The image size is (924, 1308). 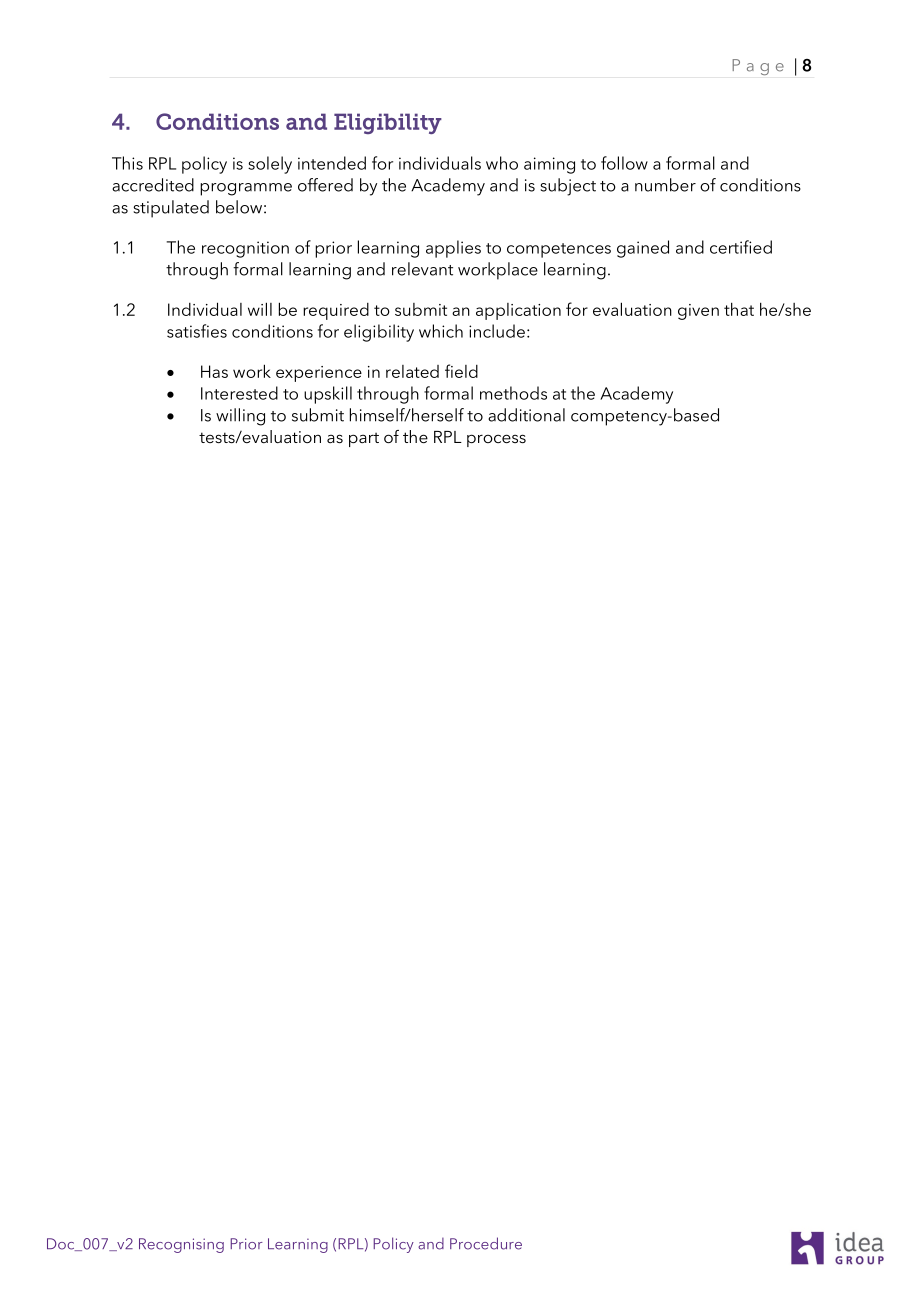 I want to click on Recognising, so click(x=181, y=1245).
